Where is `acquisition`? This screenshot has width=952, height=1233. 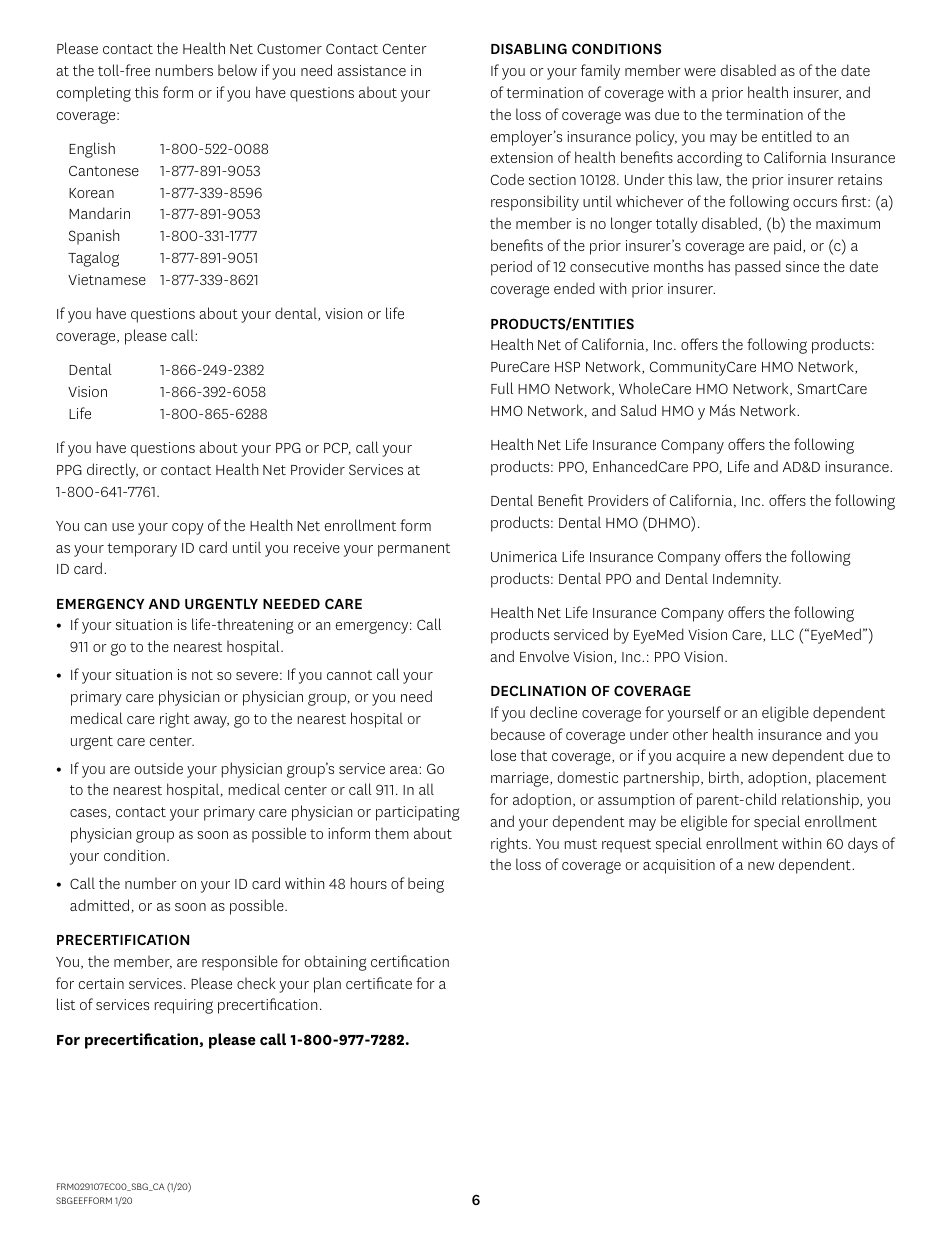
acquisition is located at coordinates (679, 866).
